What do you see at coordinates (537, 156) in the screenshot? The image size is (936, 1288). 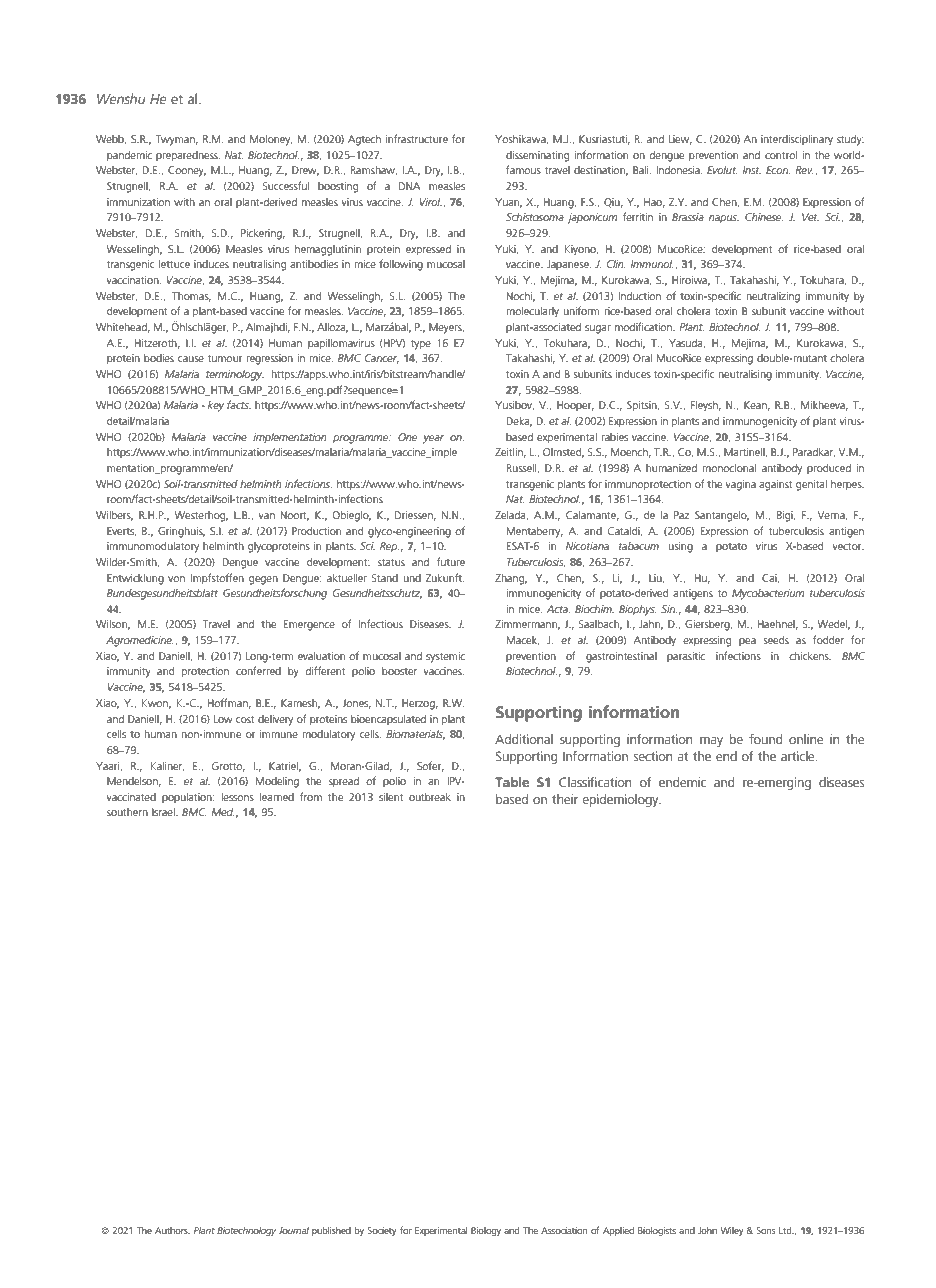 I see `disseminating` at bounding box center [537, 156].
